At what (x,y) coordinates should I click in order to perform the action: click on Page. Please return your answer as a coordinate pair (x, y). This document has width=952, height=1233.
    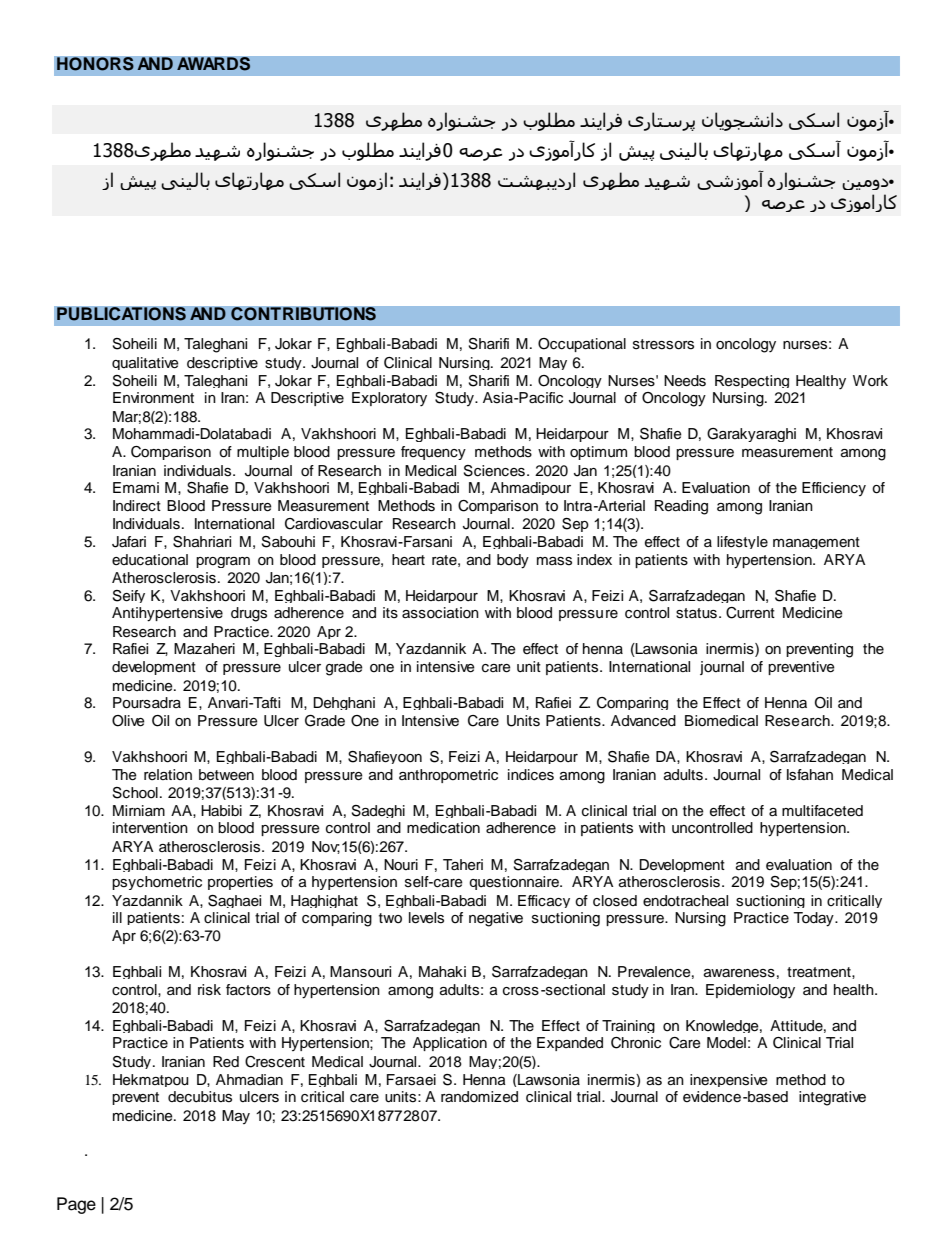
    Looking at the image, I should click on (76, 1205).
